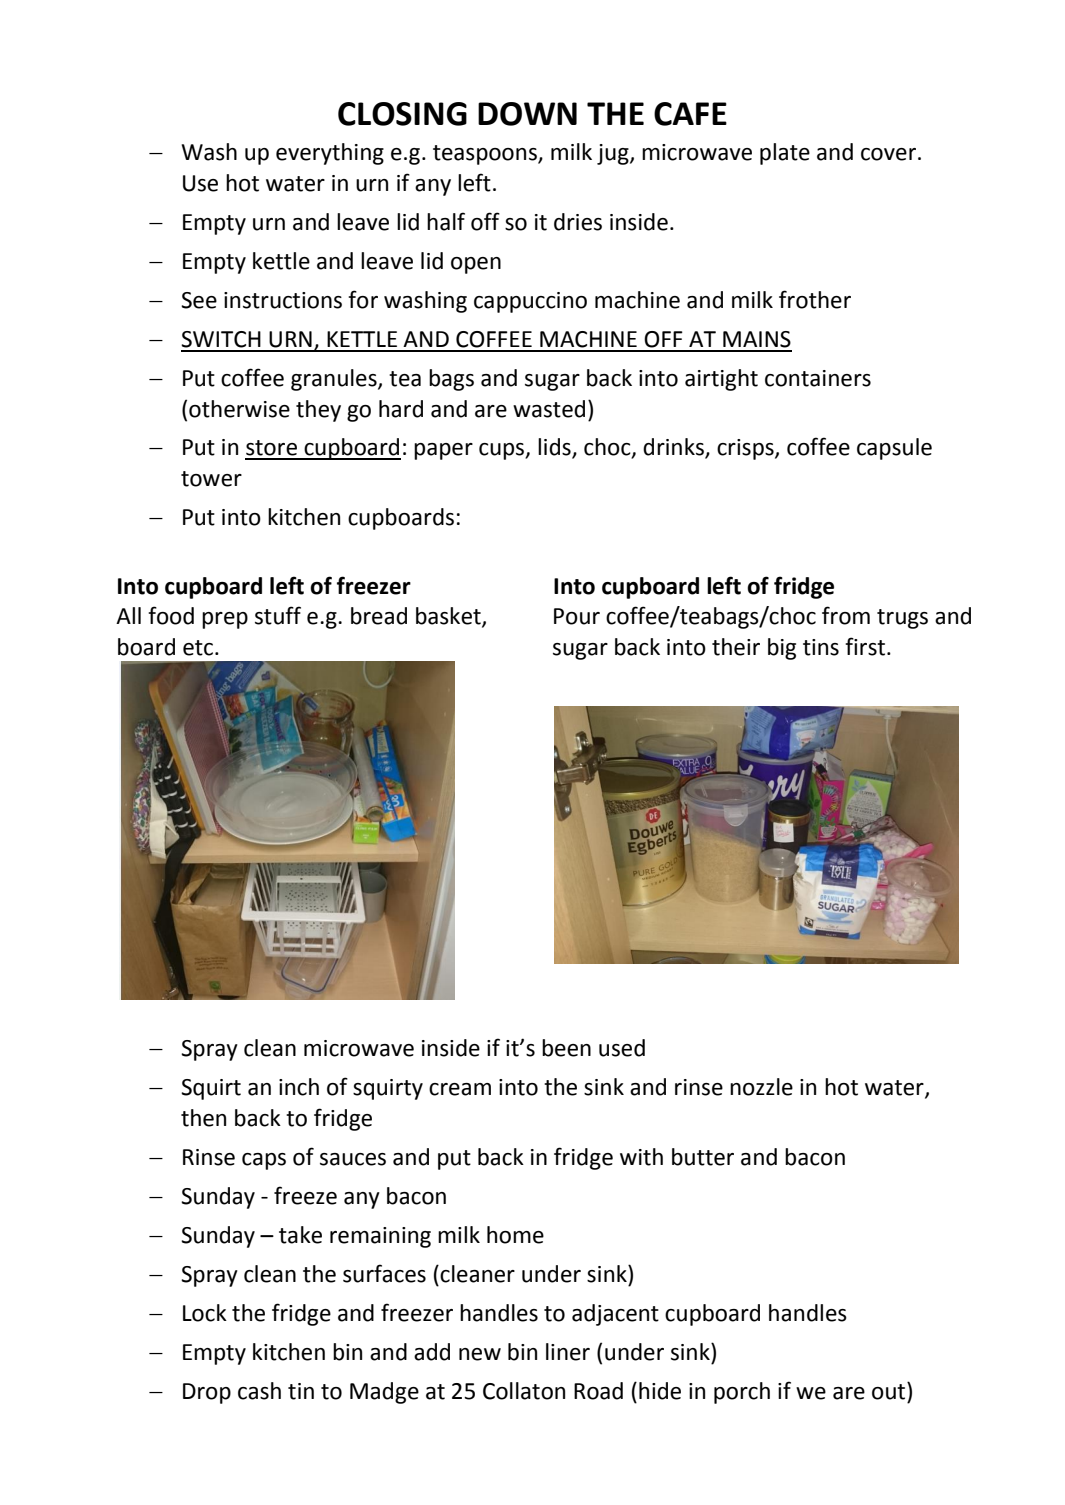  Describe the element at coordinates (480, 1354) in the screenshot. I see `new` at that location.
